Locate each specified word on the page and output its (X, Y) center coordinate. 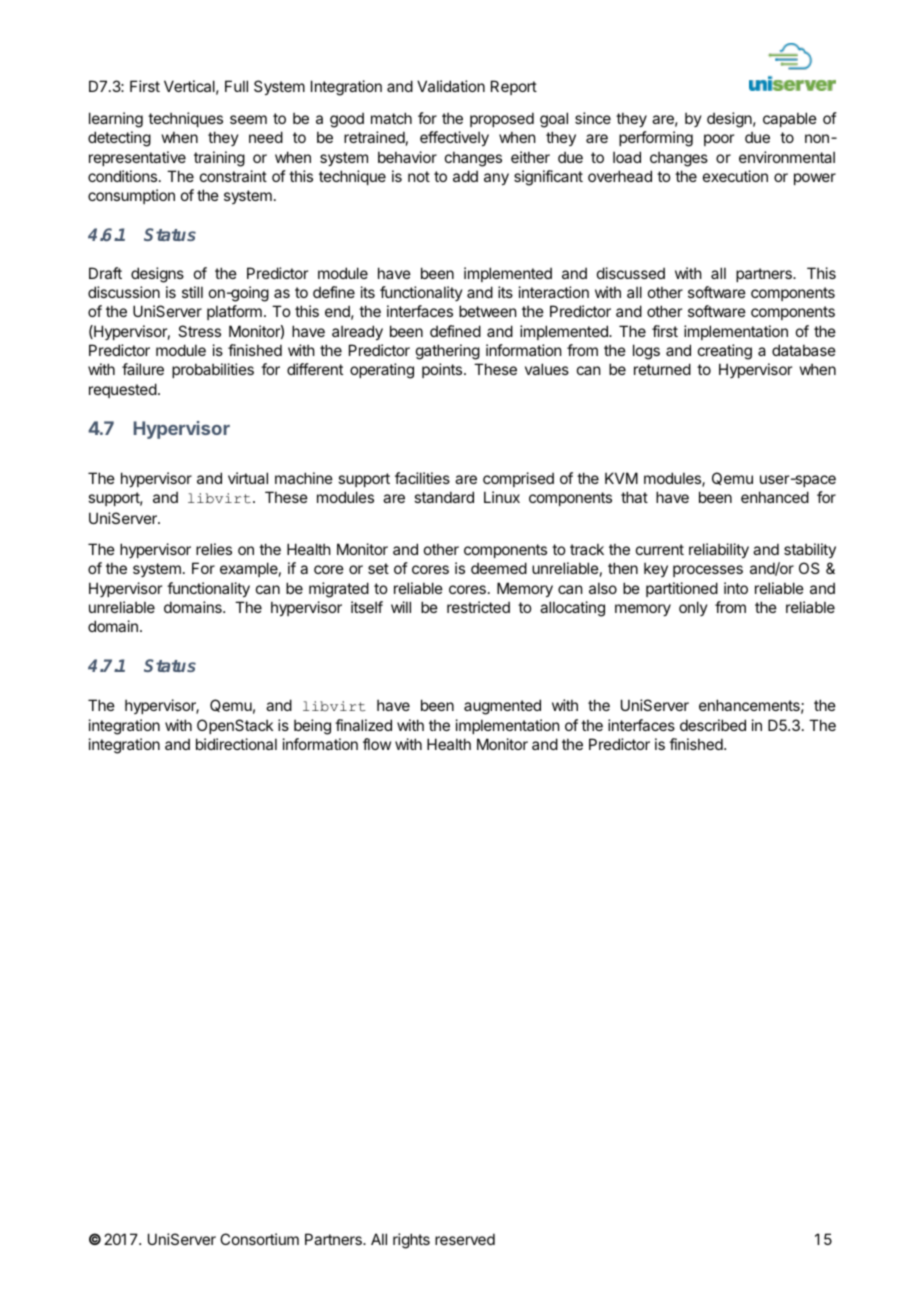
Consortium (259, 1239)
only (693, 608)
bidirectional (236, 744)
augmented (502, 707)
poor (719, 140)
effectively (454, 138)
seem (248, 119)
